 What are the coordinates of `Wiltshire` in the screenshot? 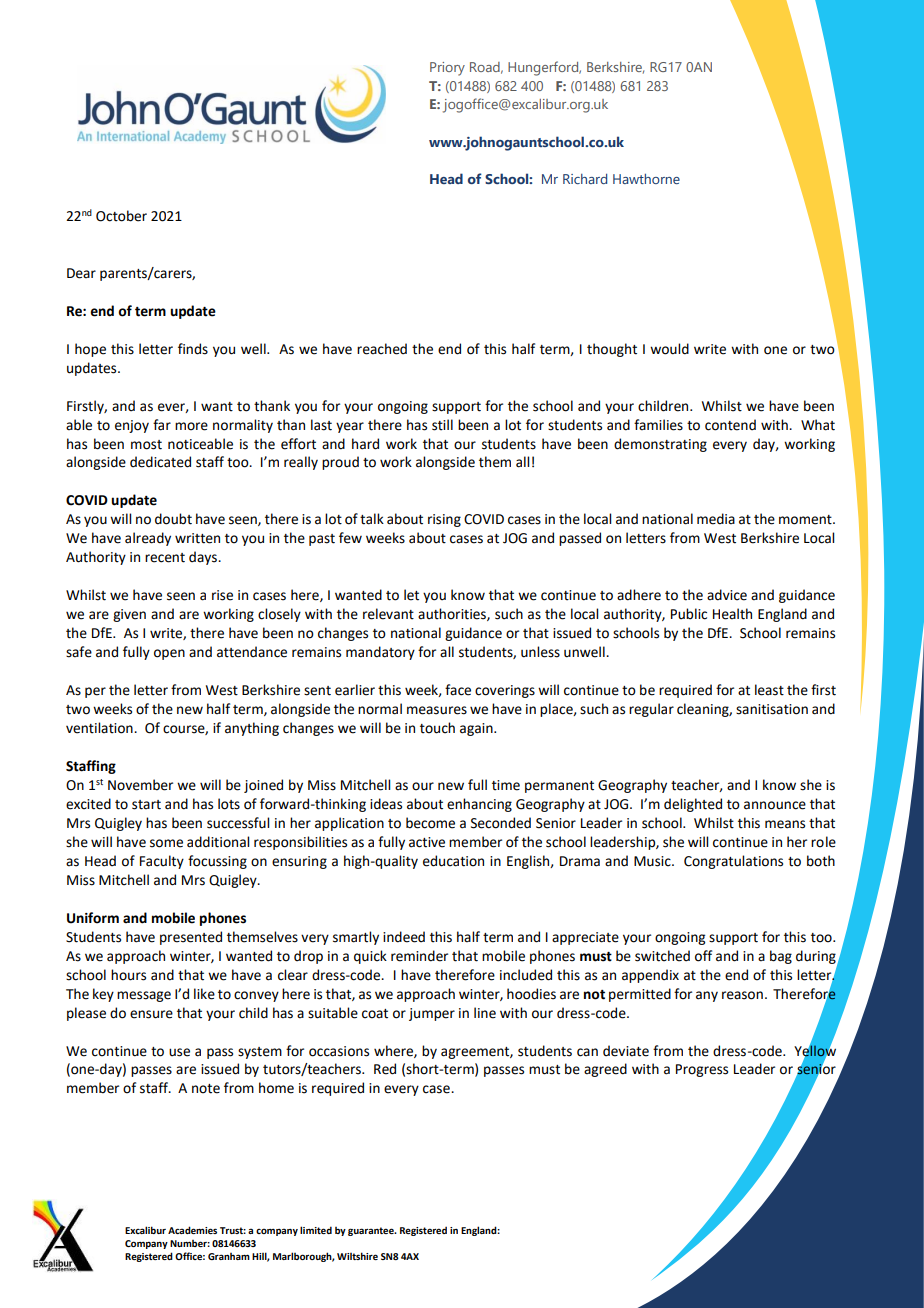 It's located at (357, 1256).
